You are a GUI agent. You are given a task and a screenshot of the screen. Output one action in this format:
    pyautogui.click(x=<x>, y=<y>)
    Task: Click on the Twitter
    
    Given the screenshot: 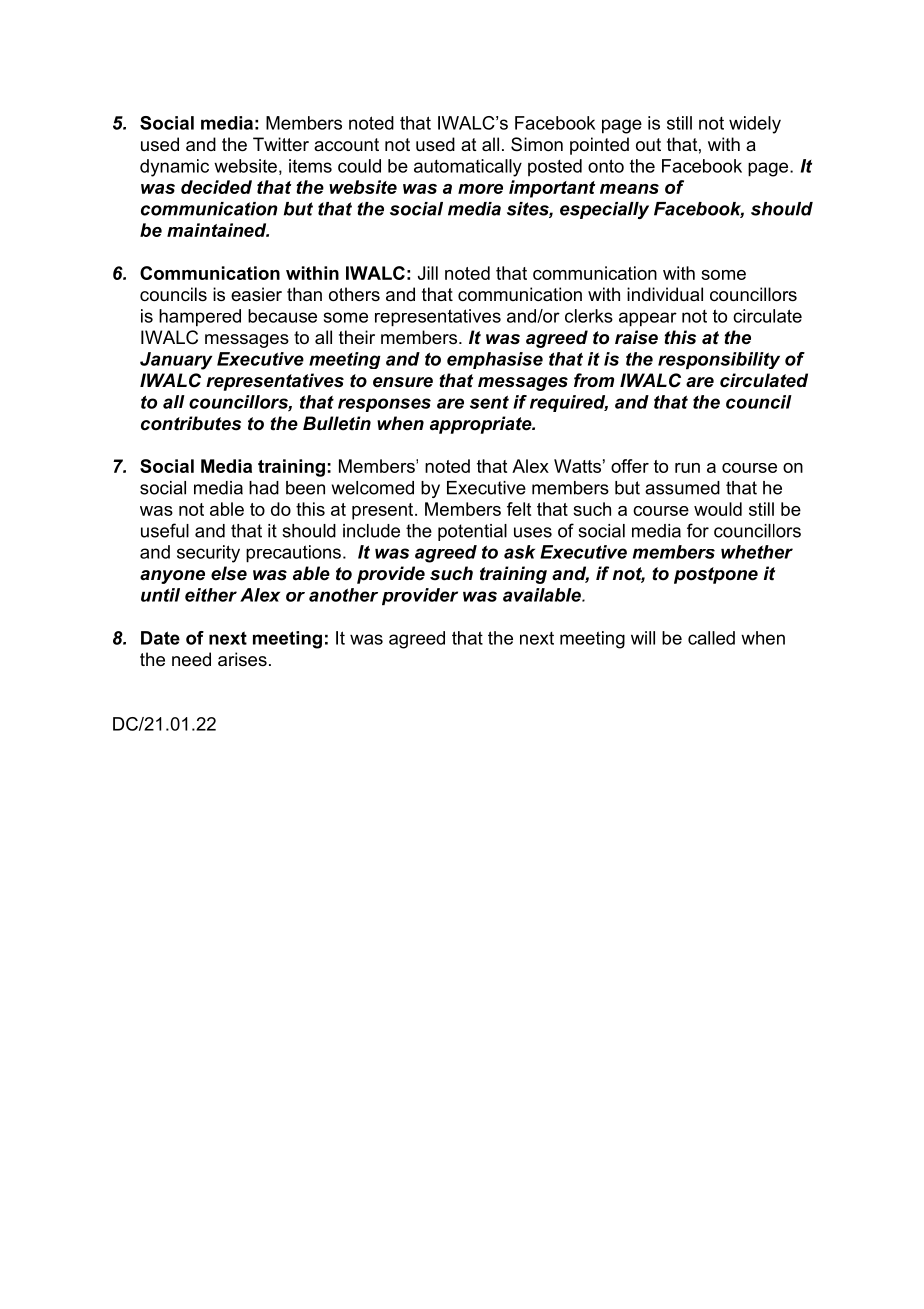 What is the action you would take?
    pyautogui.click(x=281, y=144)
